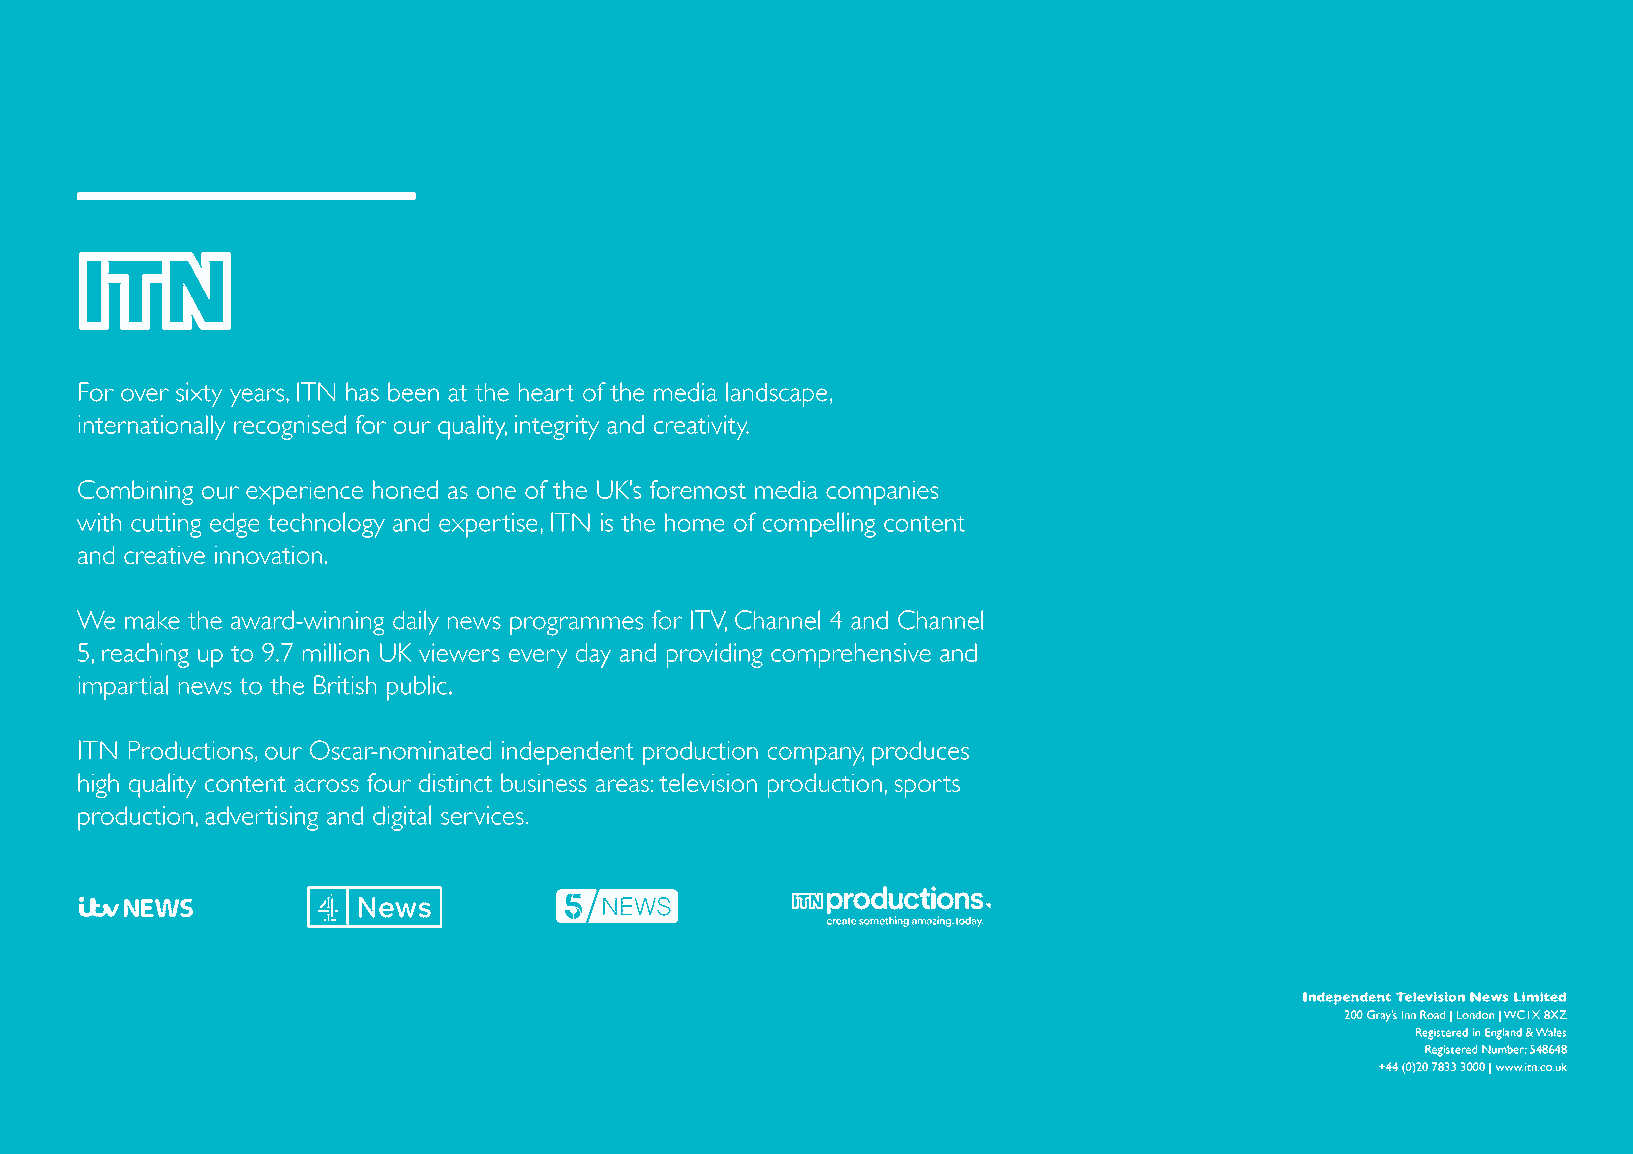 The width and height of the screenshot is (1633, 1154). I want to click on Road, so click(1432, 1014).
